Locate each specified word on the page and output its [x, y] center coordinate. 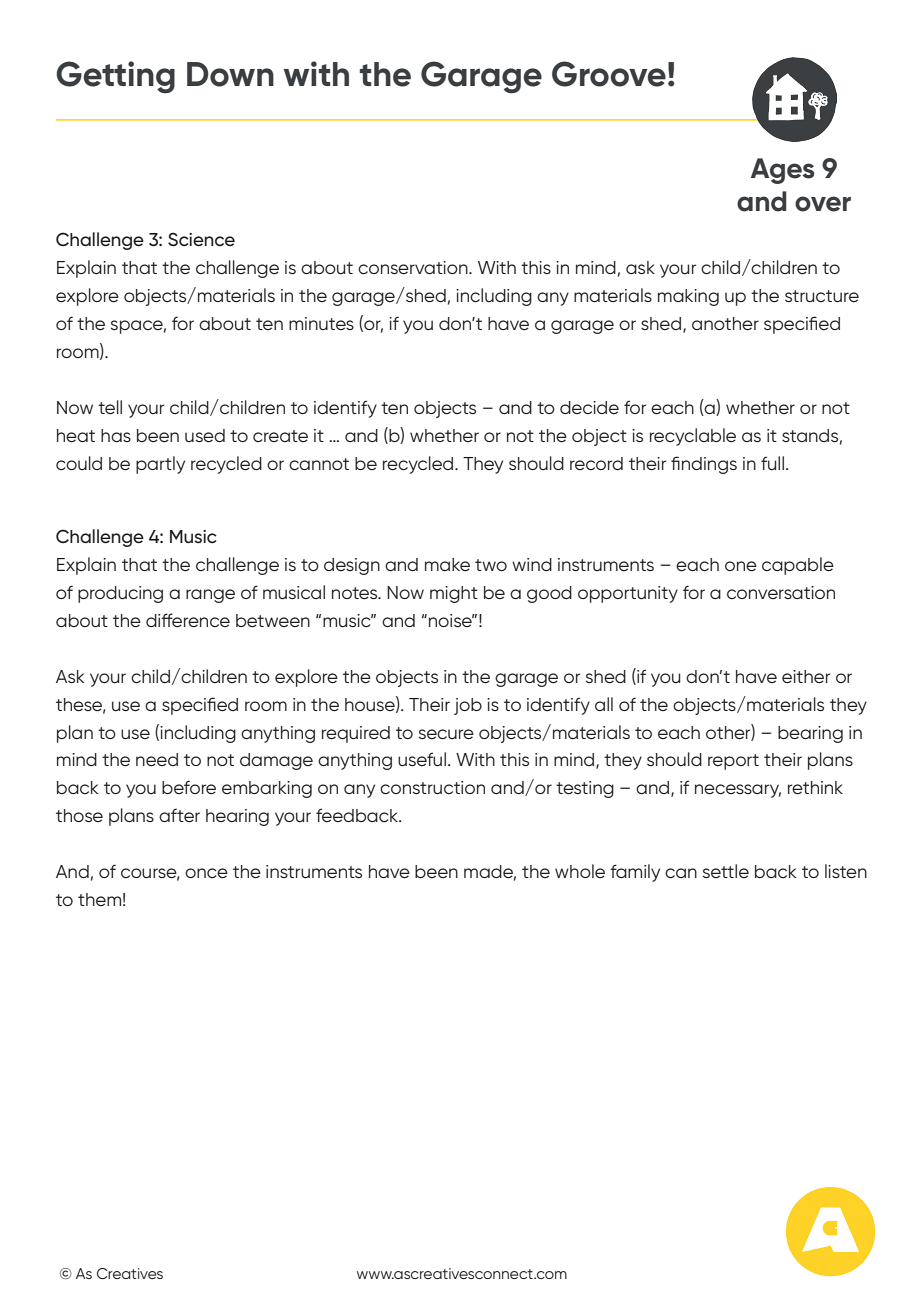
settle [726, 871]
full [772, 463]
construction [432, 788]
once [206, 873]
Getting [115, 77]
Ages [782, 171]
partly [160, 465]
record [596, 463]
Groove [609, 74]
